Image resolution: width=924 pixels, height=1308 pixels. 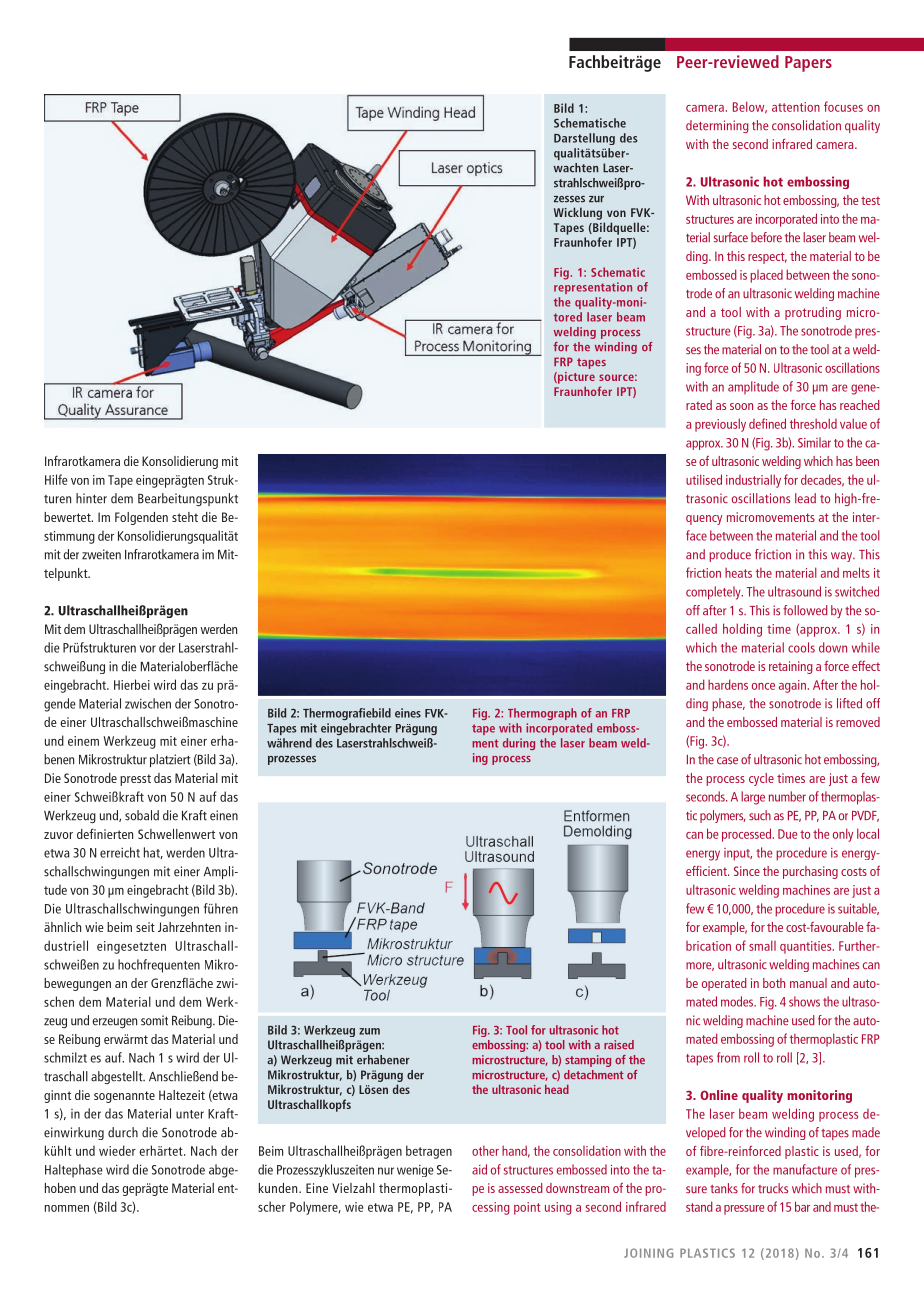 I want to click on soon, so click(x=741, y=406).
